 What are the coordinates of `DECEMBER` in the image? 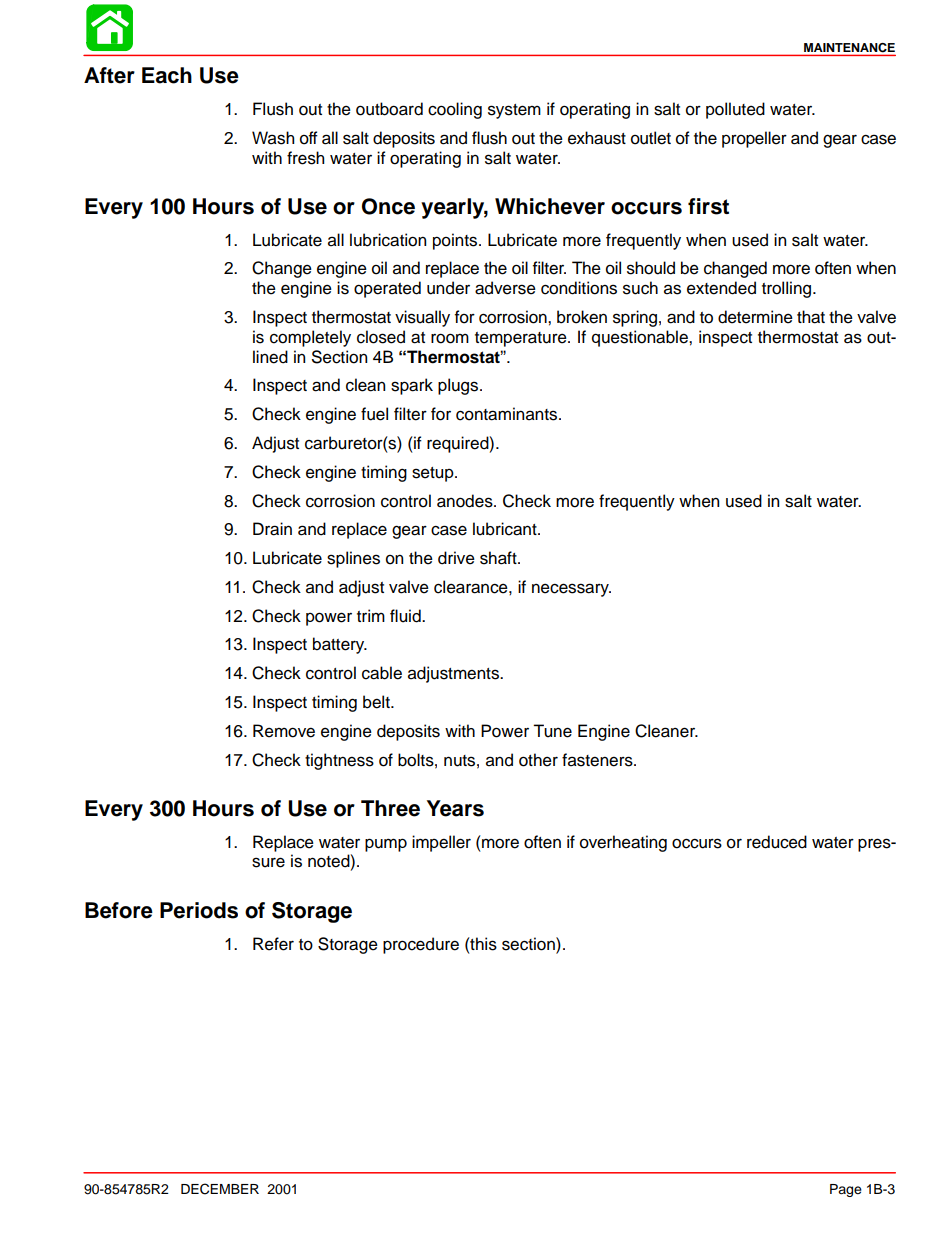 It's located at (220, 1189).
